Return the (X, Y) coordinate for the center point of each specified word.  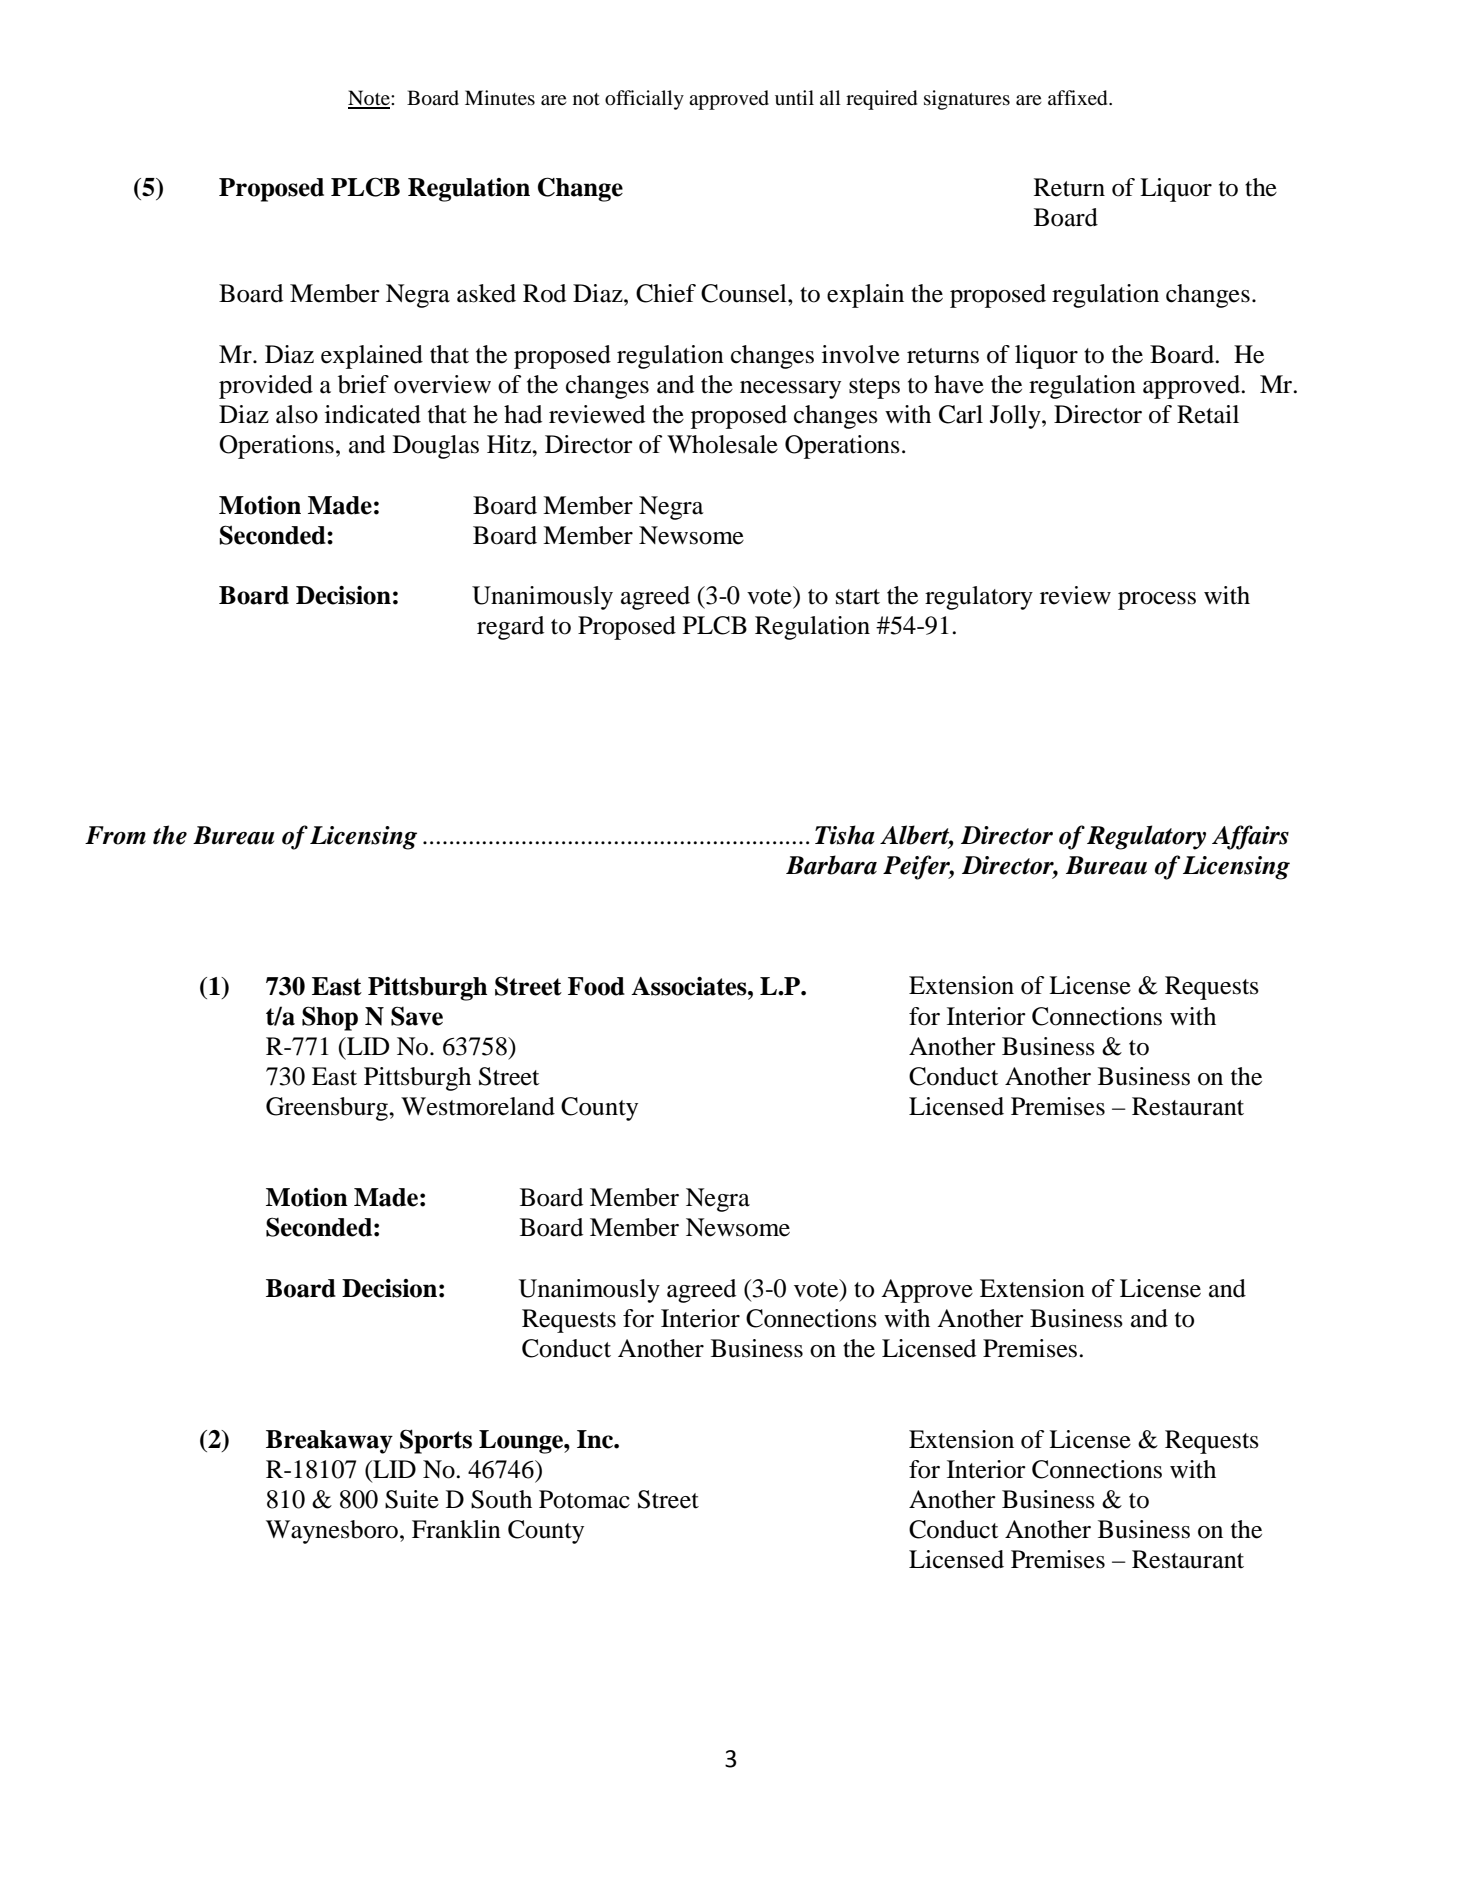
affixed (1079, 98)
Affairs (1250, 837)
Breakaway (329, 1442)
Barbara (831, 865)
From (115, 835)
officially (644, 100)
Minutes (500, 97)
